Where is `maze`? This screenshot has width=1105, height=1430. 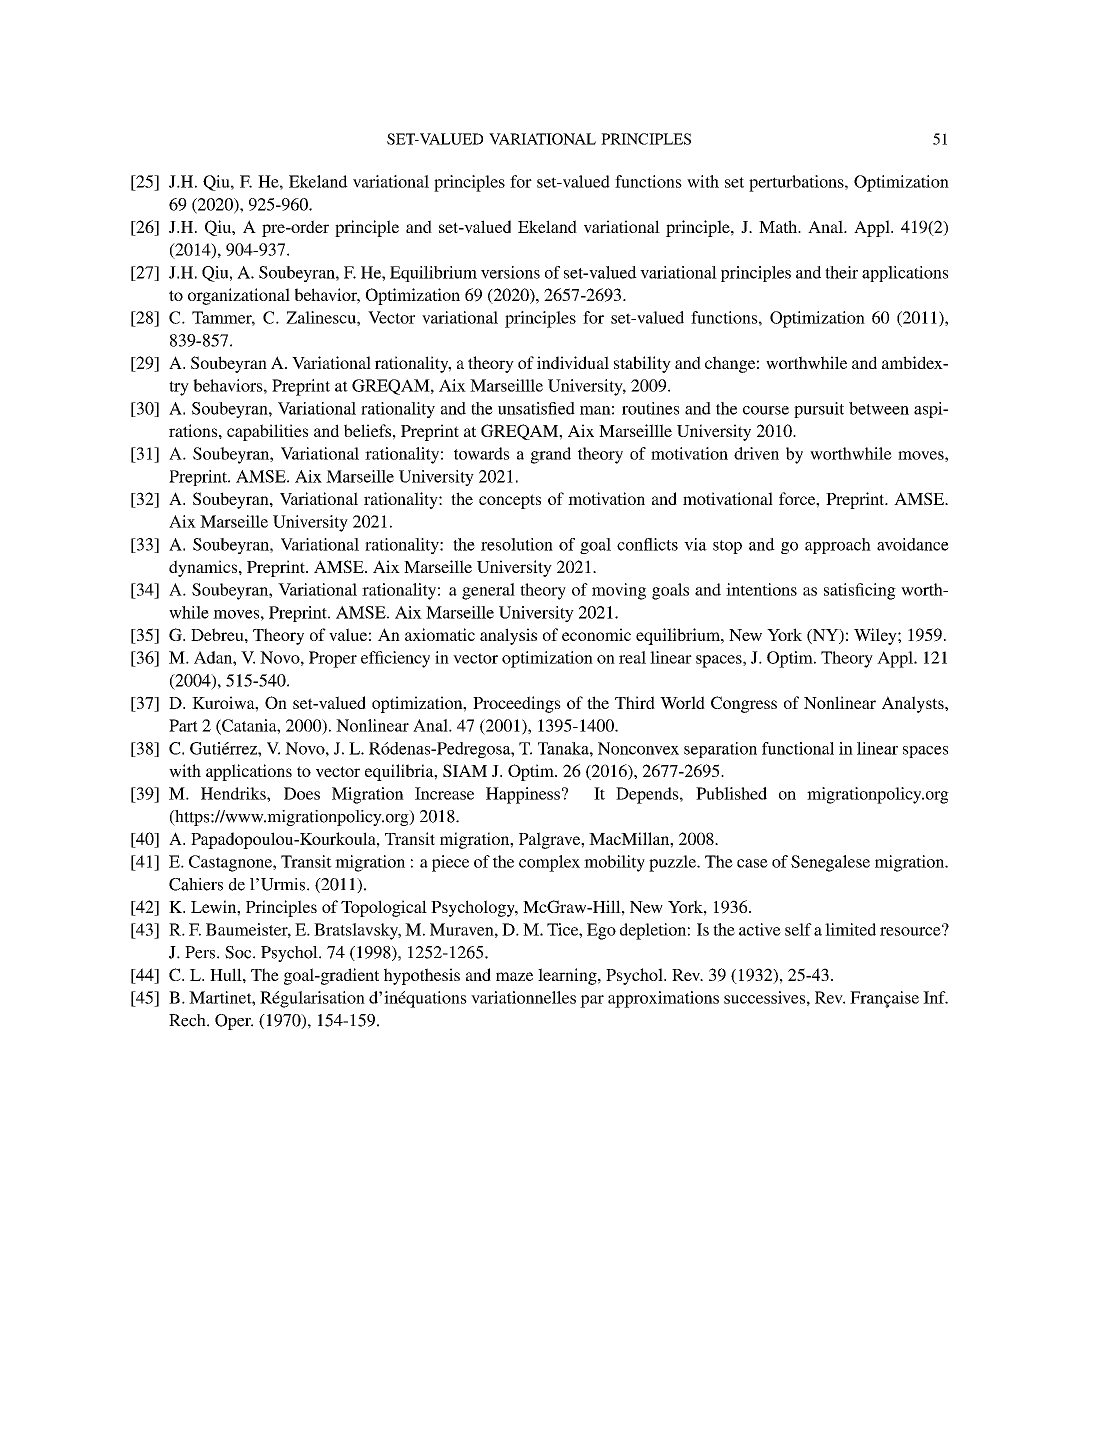 maze is located at coordinates (514, 976).
